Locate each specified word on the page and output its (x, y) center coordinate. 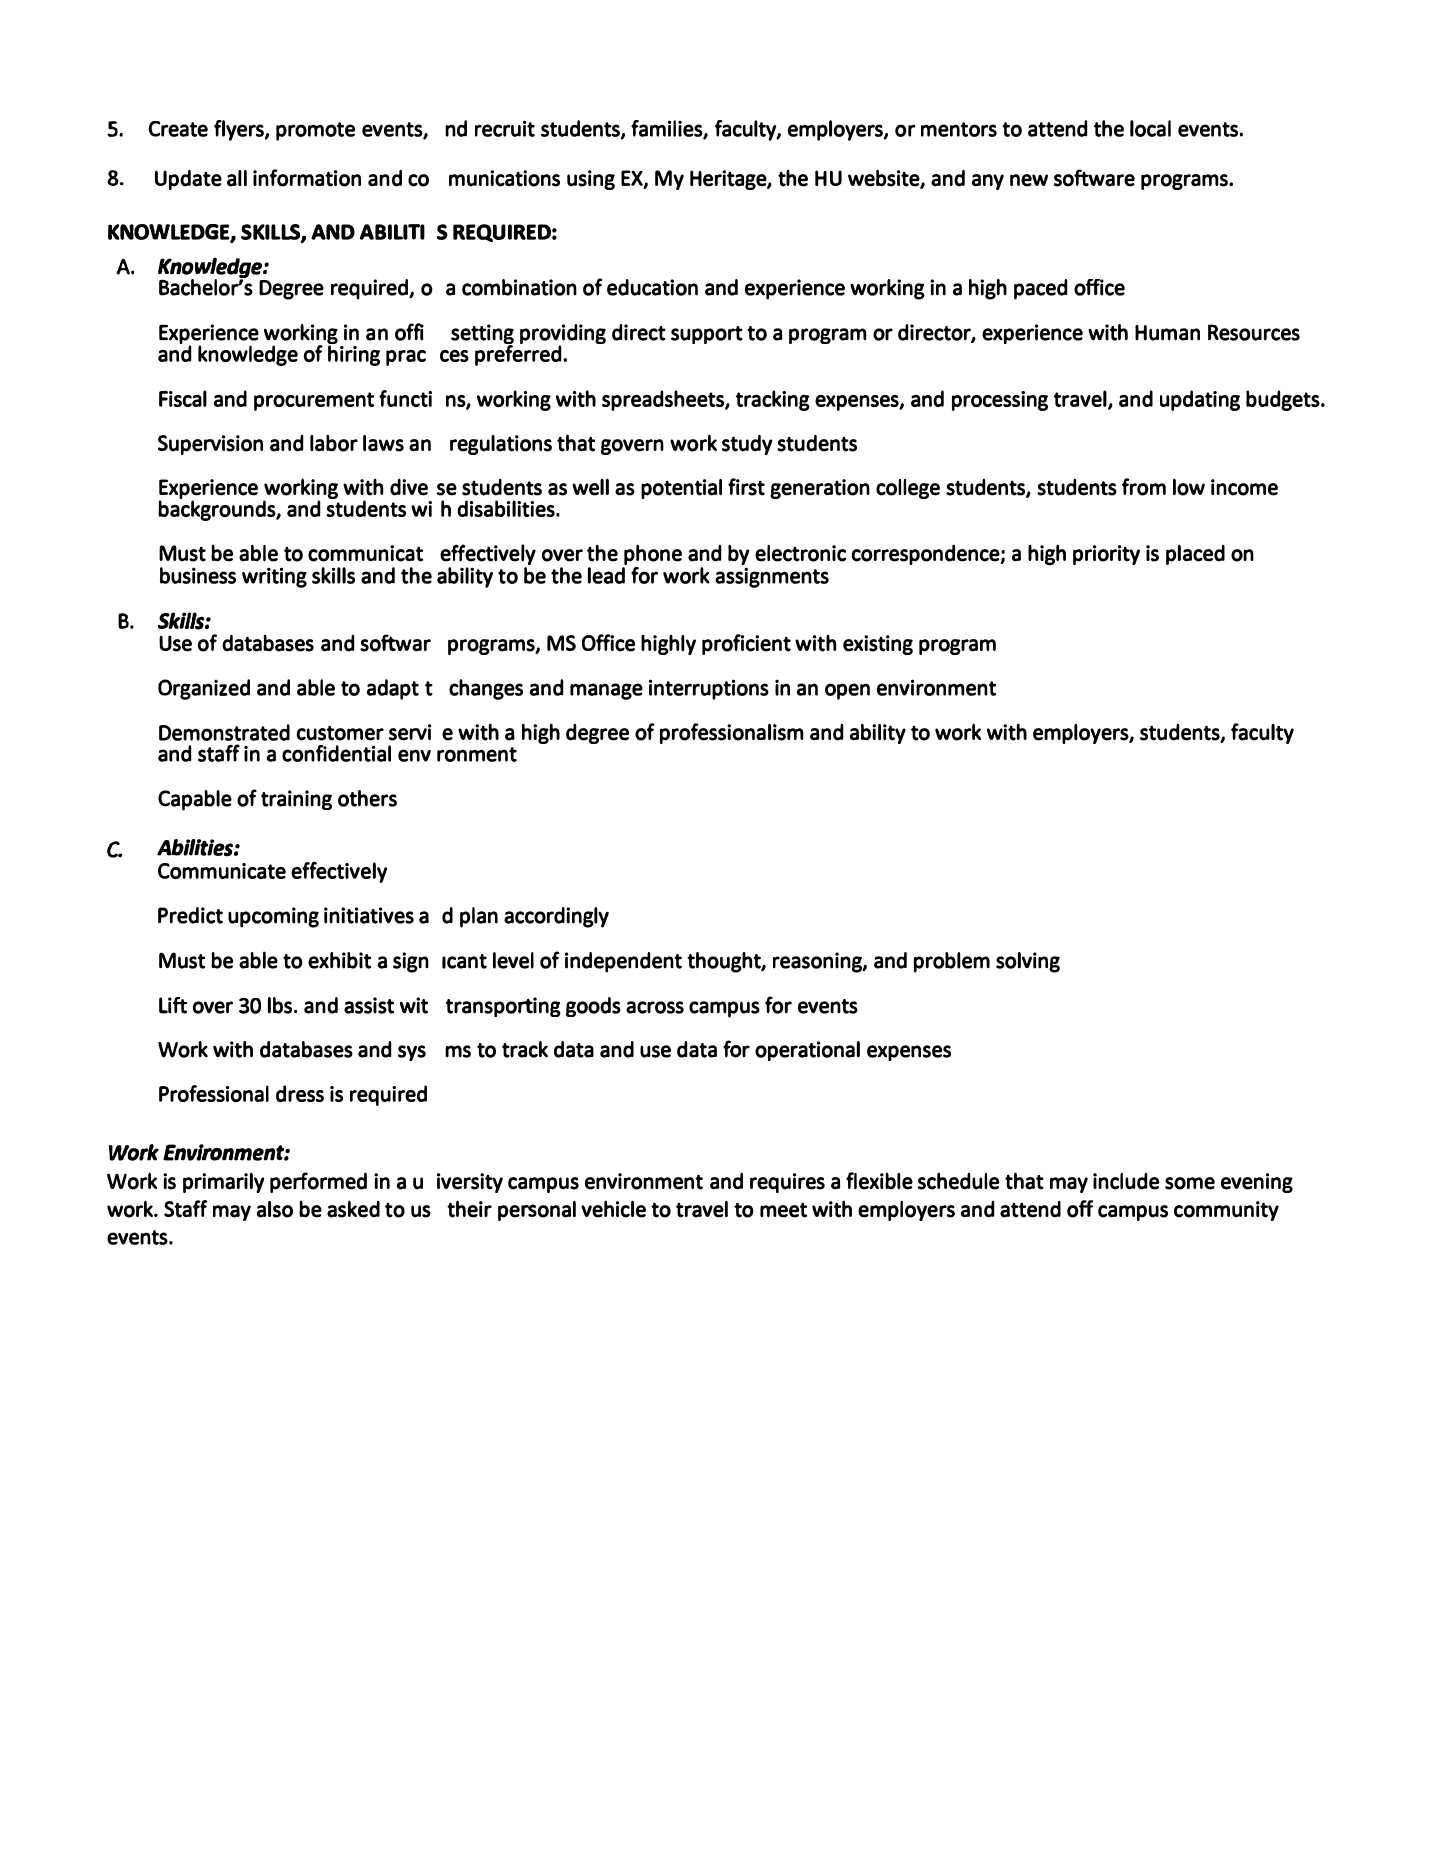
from (1144, 487)
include (1126, 1181)
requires (787, 1183)
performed (318, 1182)
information (307, 178)
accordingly (556, 917)
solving (1028, 962)
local (1150, 128)
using (591, 180)
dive (409, 487)
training (296, 800)
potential (681, 489)
